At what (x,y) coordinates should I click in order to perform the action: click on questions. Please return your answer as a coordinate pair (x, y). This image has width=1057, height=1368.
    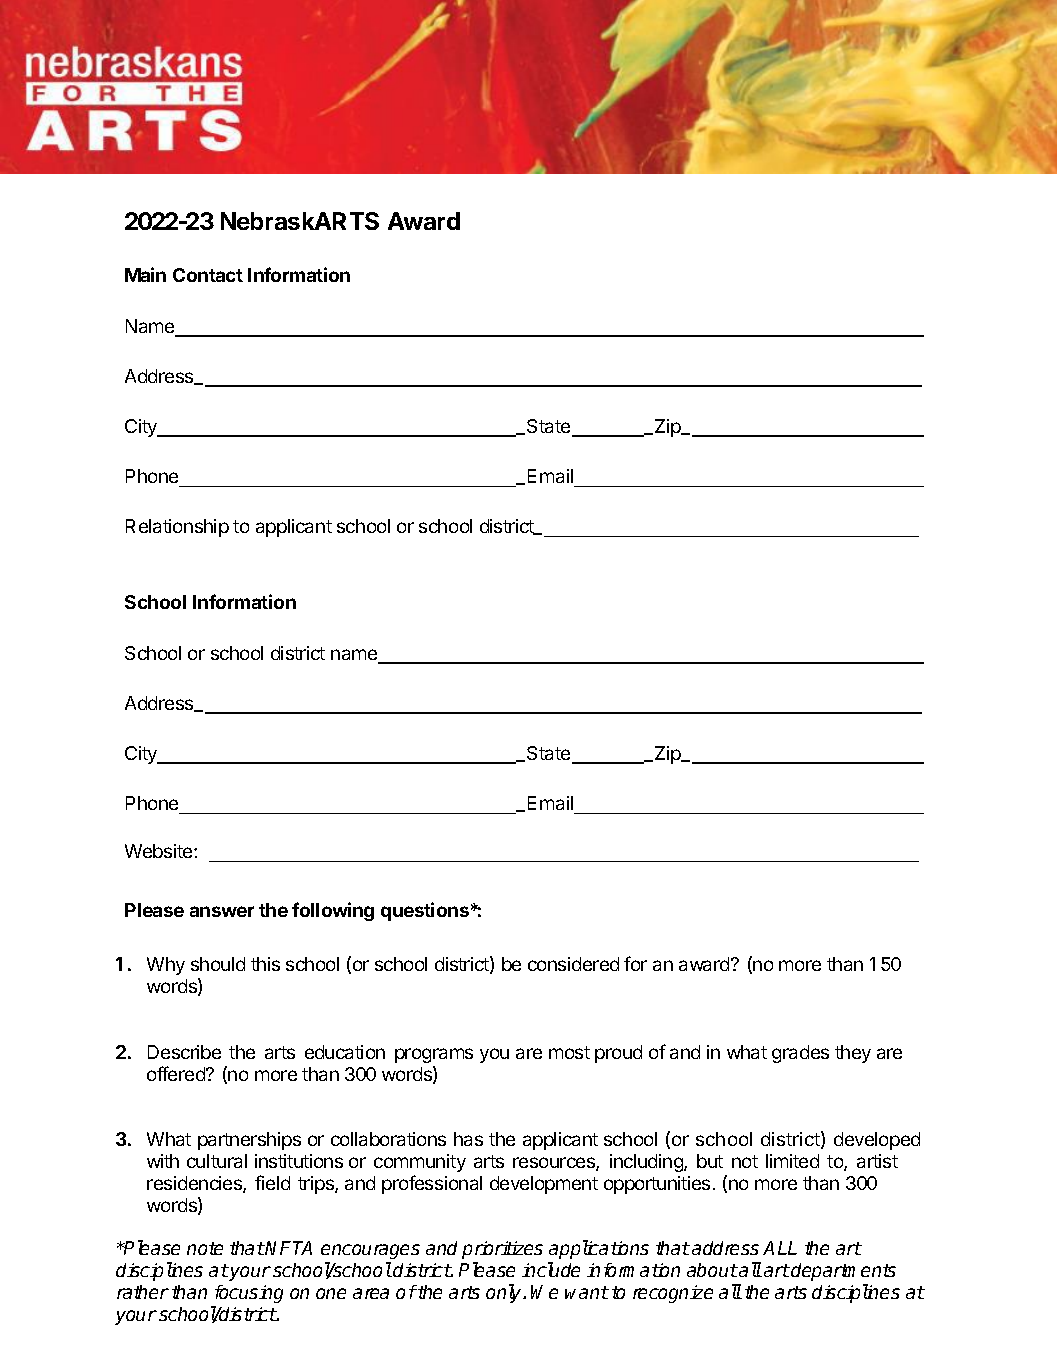
    Looking at the image, I should click on (425, 911).
